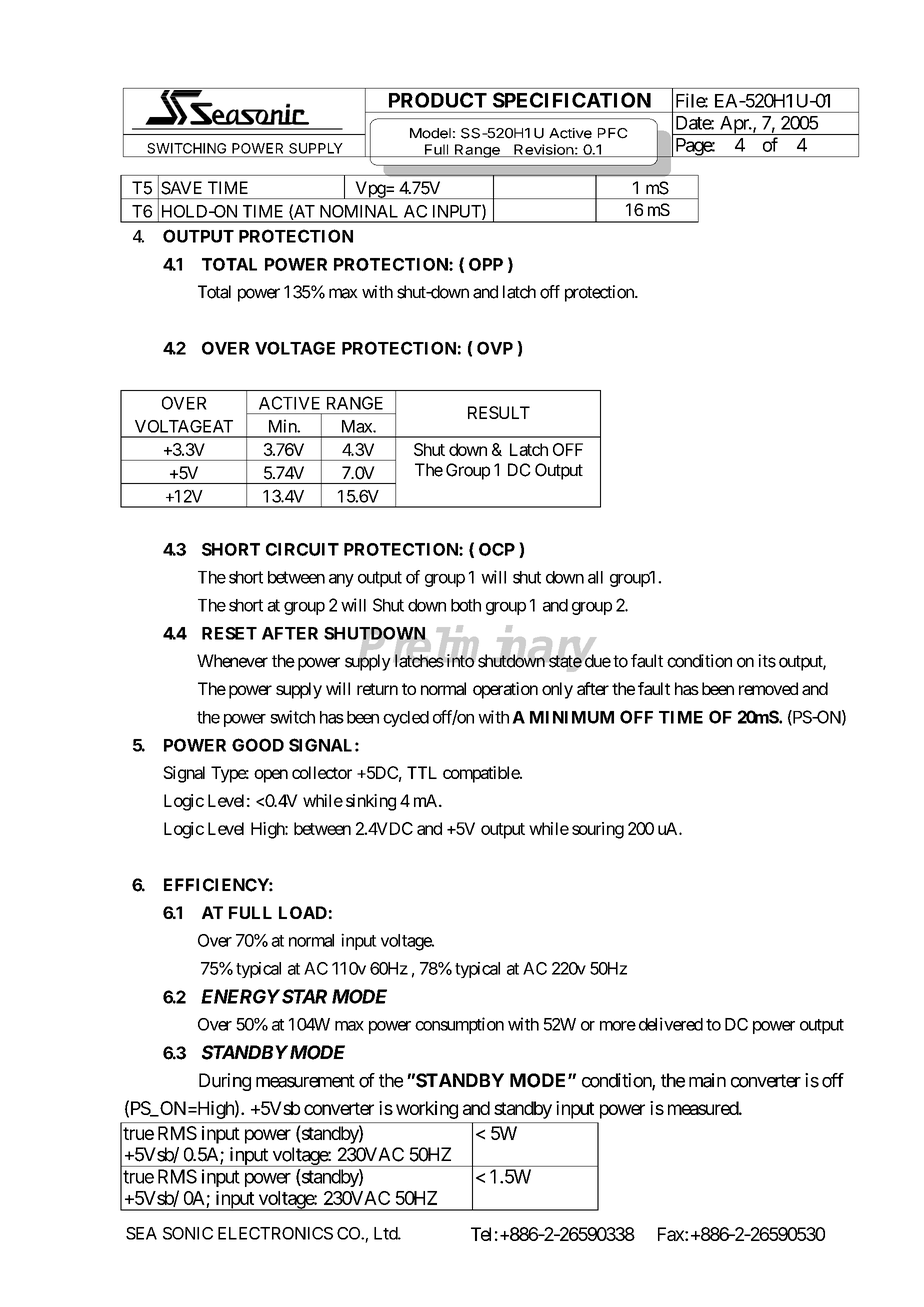  Describe the element at coordinates (613, 133) in the screenshot. I see `PFC` at that location.
